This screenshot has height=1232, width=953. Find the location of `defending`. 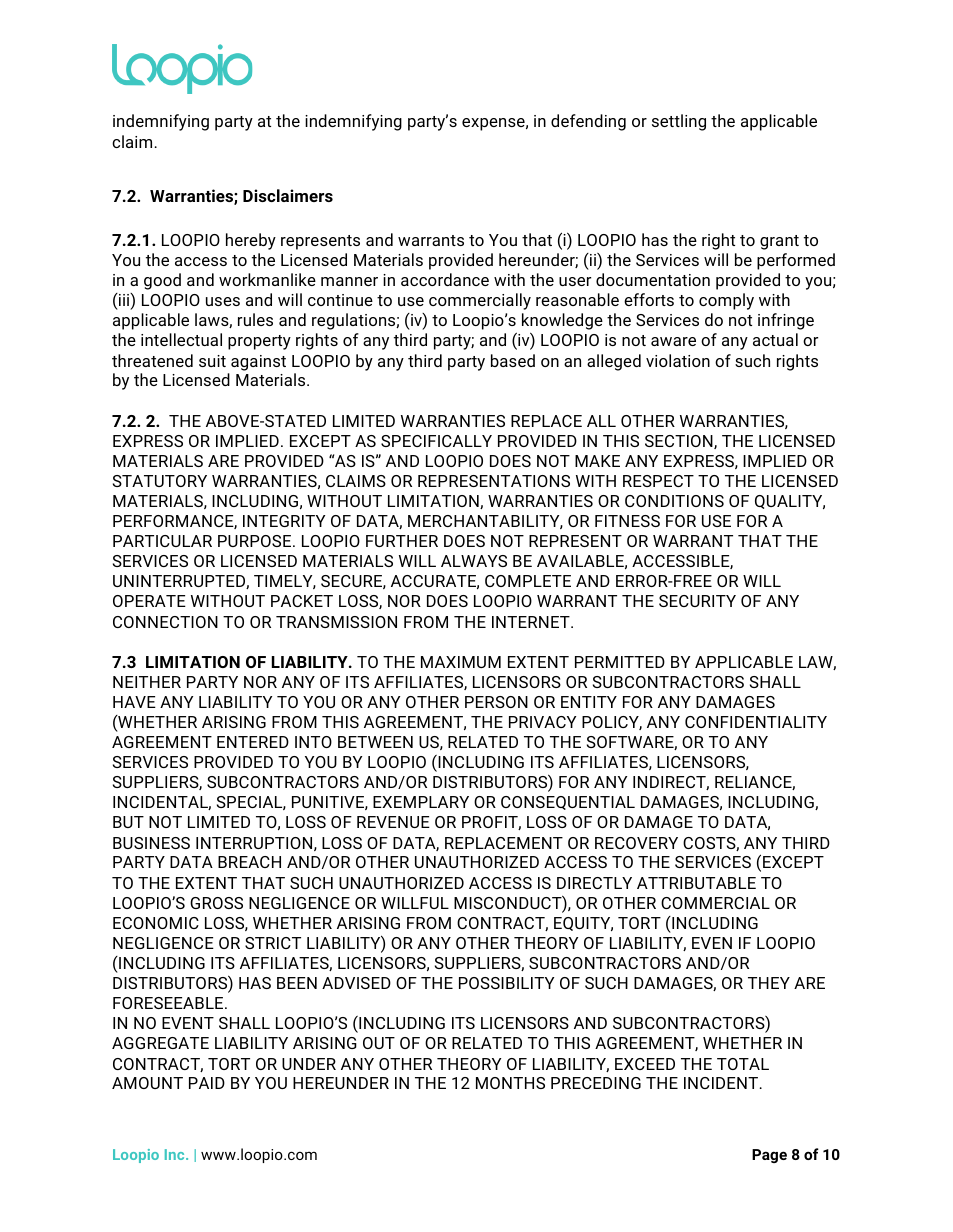

defending is located at coordinates (588, 122).
